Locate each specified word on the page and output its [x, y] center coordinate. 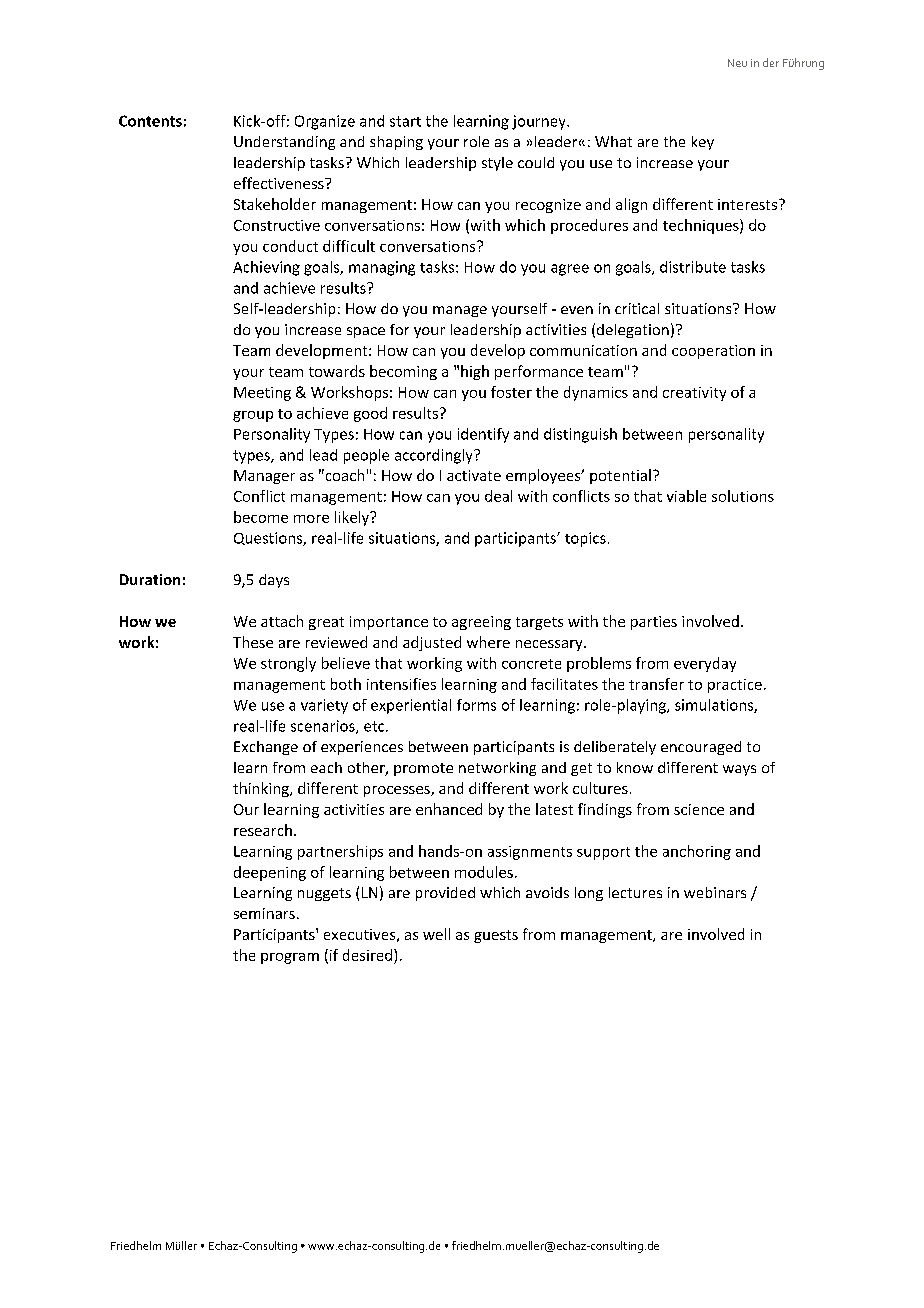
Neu [737, 63]
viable [686, 496]
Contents [150, 121]
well [436, 934]
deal [498, 496]
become [261, 517]
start [405, 121]
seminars [264, 913]
